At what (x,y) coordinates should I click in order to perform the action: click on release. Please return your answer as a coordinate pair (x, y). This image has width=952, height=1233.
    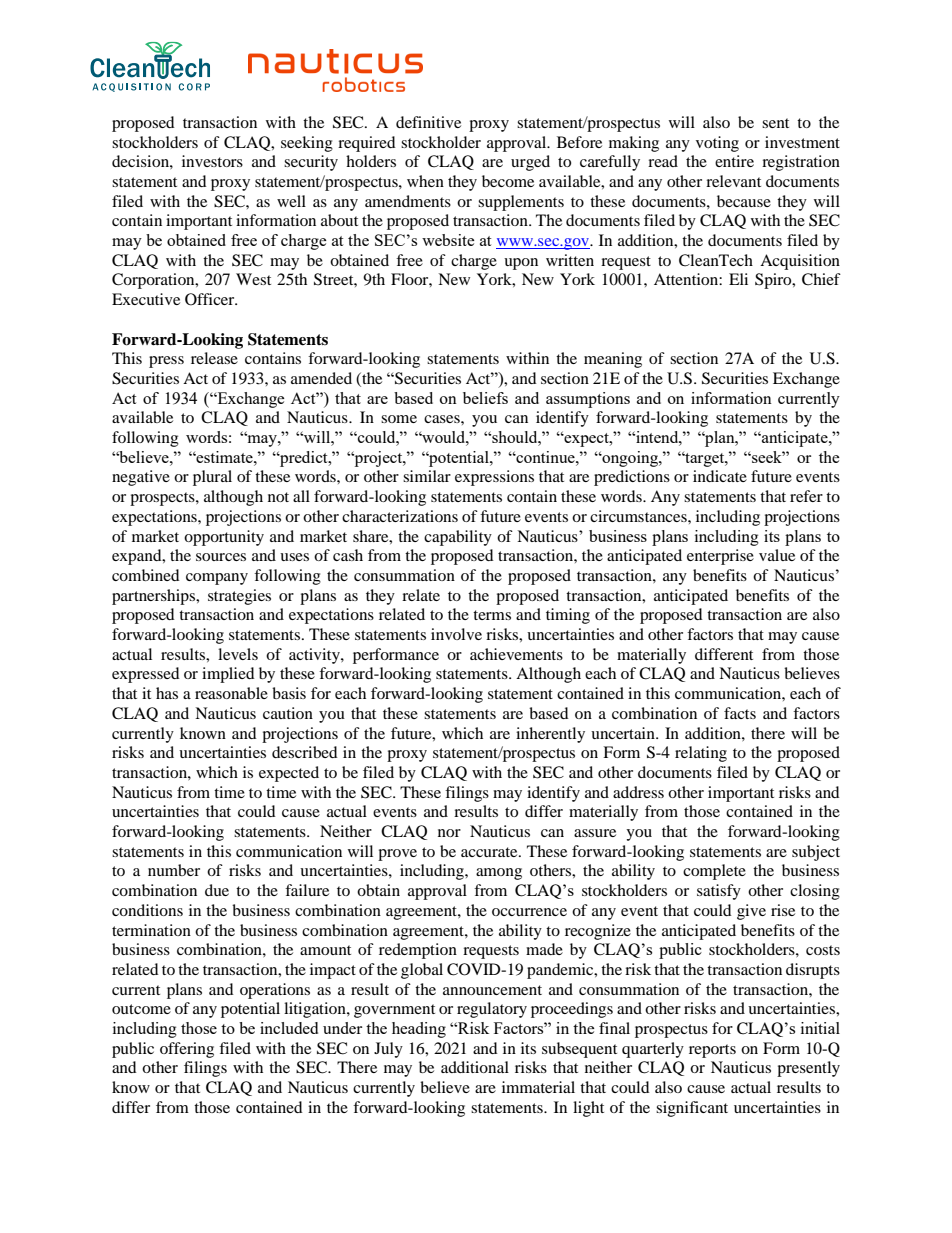
    Looking at the image, I should click on (214, 358).
